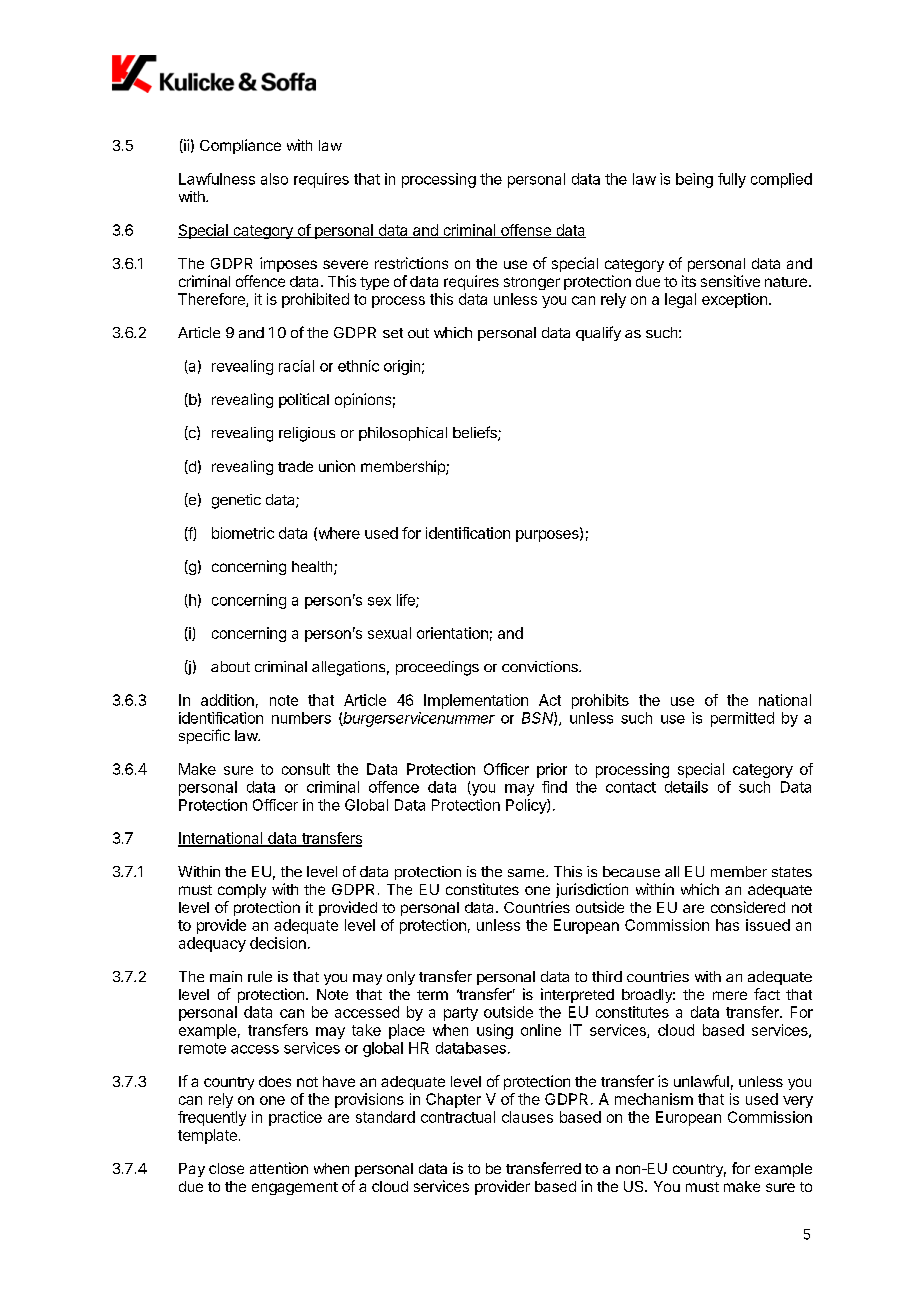 The height and width of the image is (1308, 924). Describe the element at coordinates (525, 231) in the image. I see `offense` at that location.
